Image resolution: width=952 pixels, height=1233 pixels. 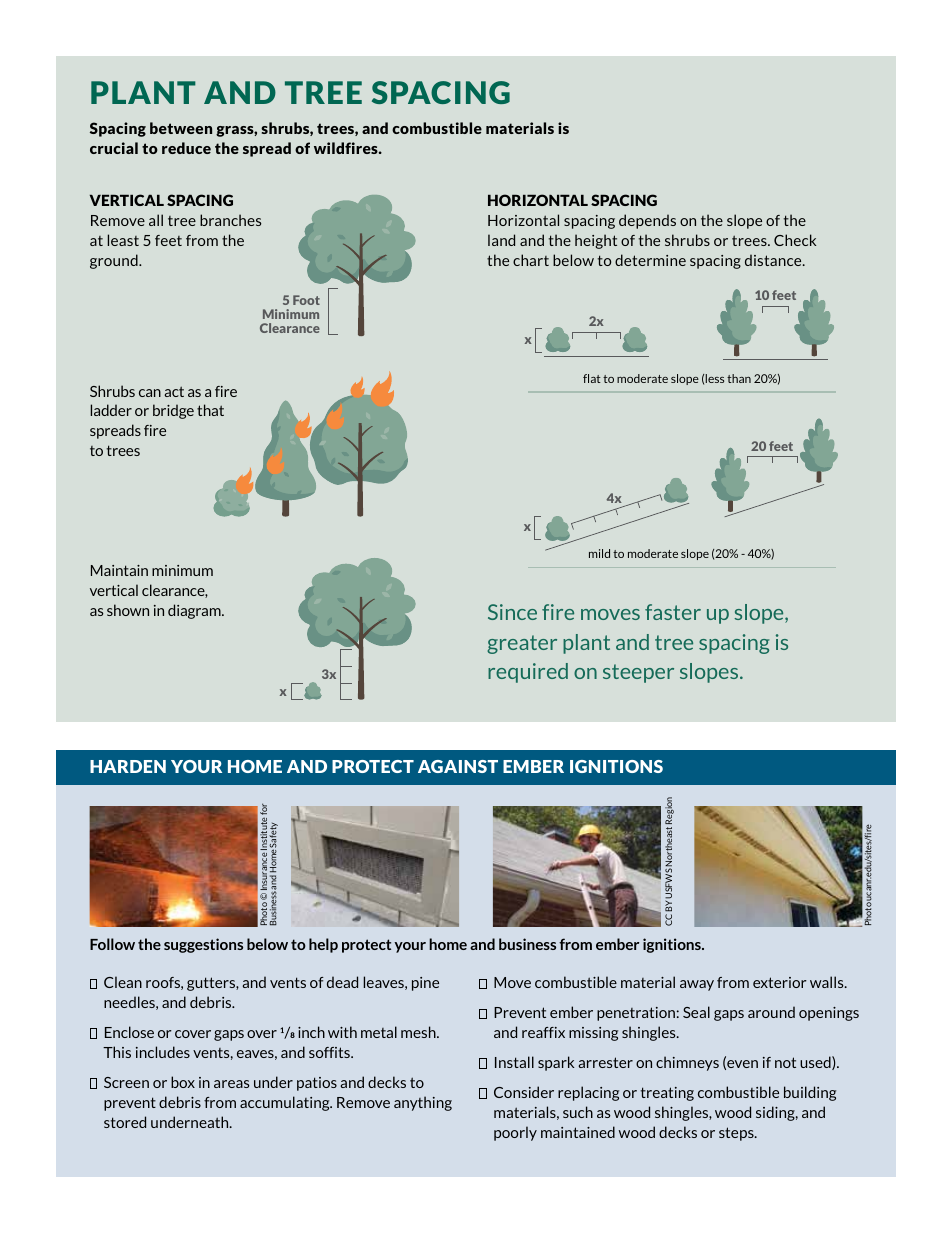 I want to click on faster, so click(x=673, y=612).
